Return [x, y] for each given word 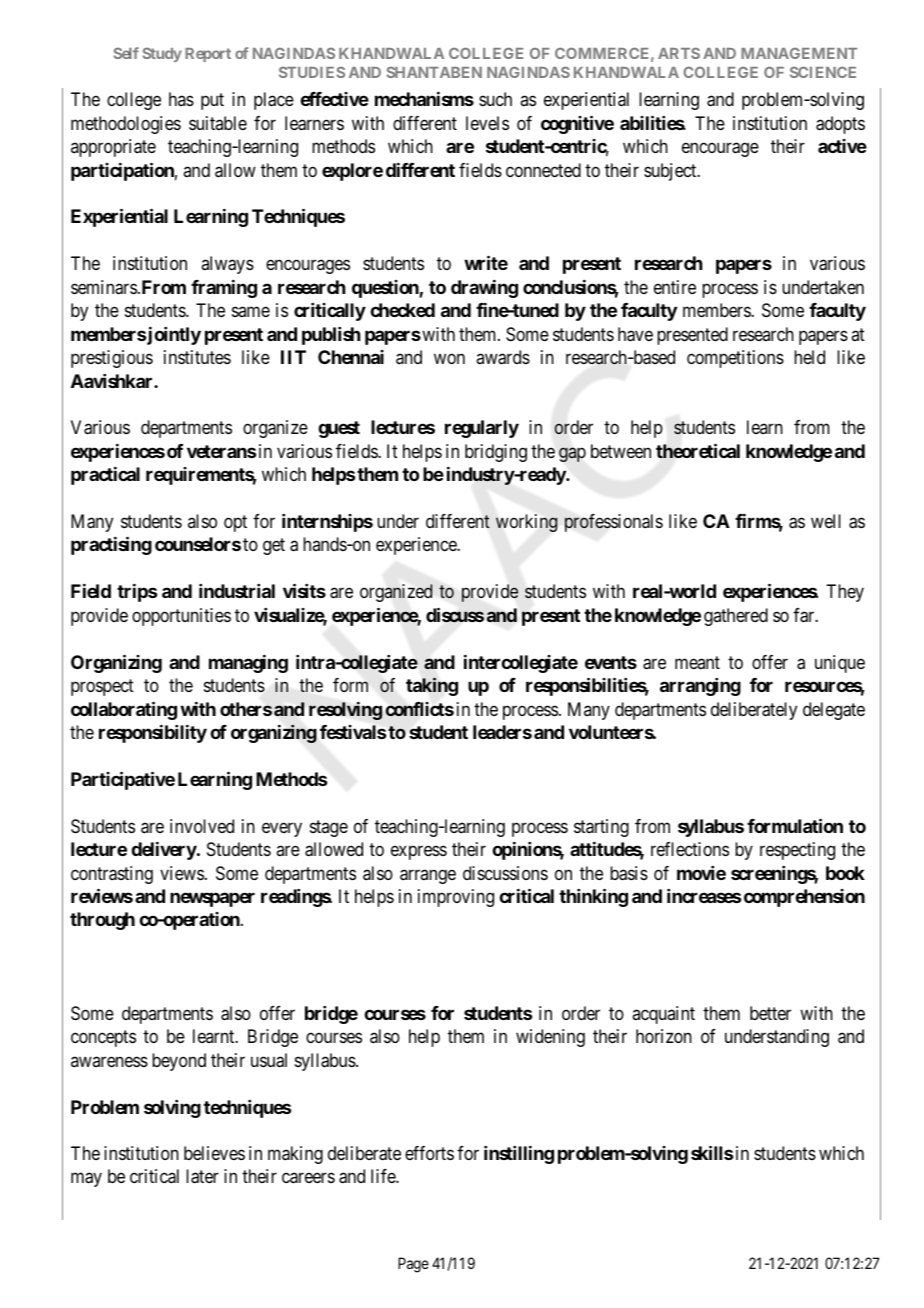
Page [413, 1265]
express [419, 853]
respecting [797, 851]
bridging [496, 453]
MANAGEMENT [799, 53]
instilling [519, 1154]
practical [105, 475]
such [495, 99]
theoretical [698, 450]
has [181, 99]
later [202, 1176]
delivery [164, 850]
